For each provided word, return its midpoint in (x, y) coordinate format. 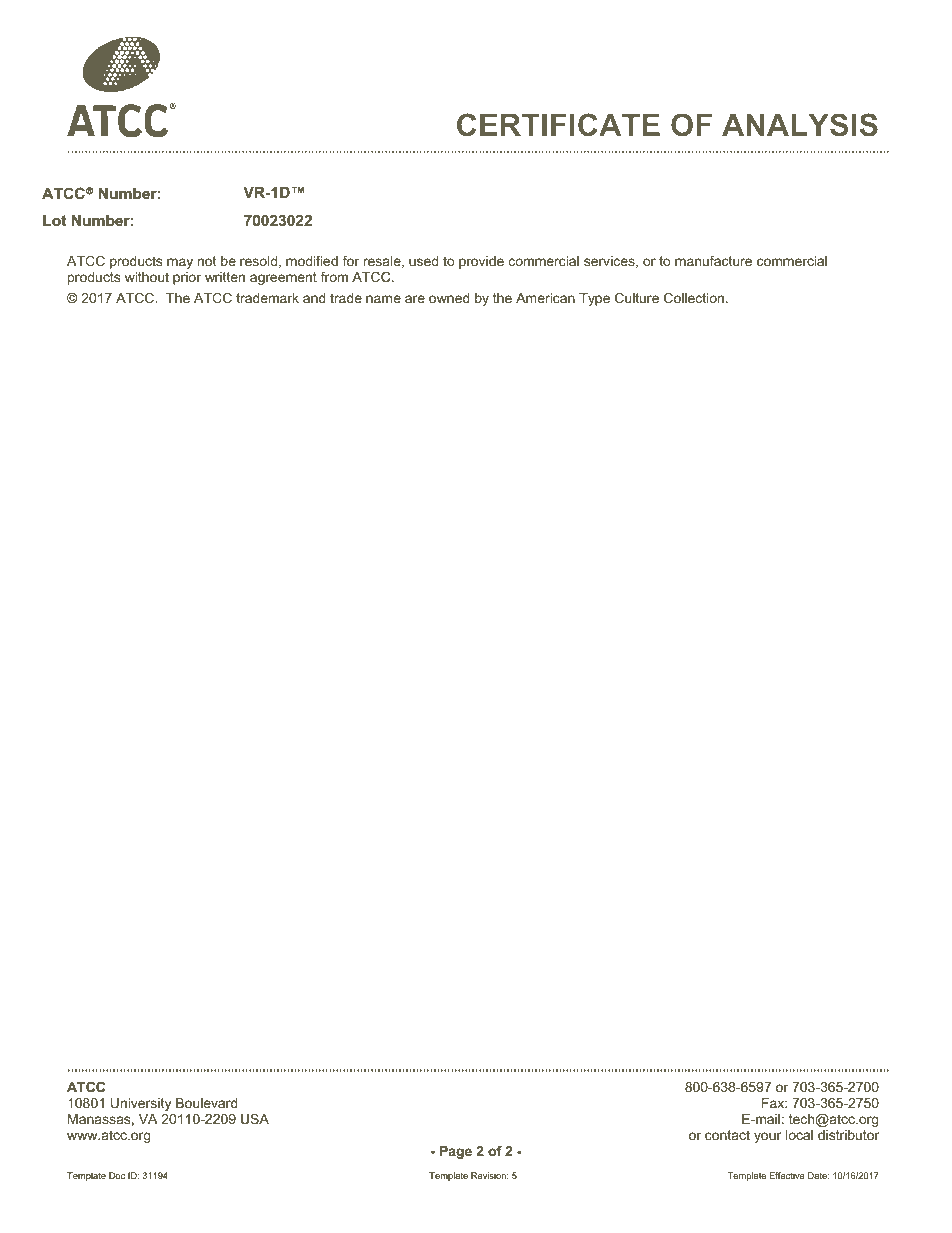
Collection (694, 298)
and (314, 298)
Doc (117, 1175)
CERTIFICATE (558, 124)
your (767, 1137)
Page (456, 1152)
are (415, 299)
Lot (54, 220)
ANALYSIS (800, 124)
